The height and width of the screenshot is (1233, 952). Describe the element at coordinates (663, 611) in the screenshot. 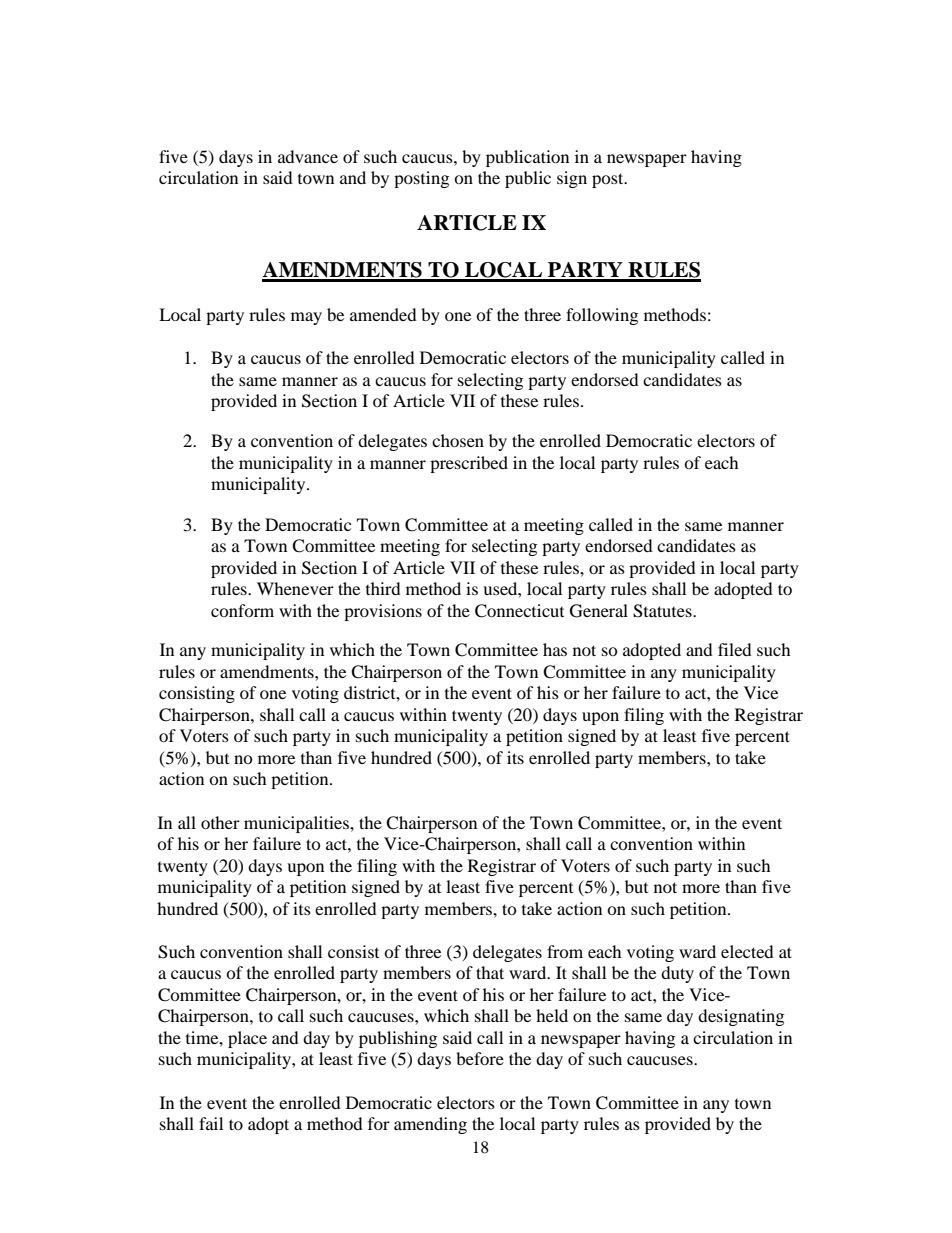

I see `Statutes` at that location.
